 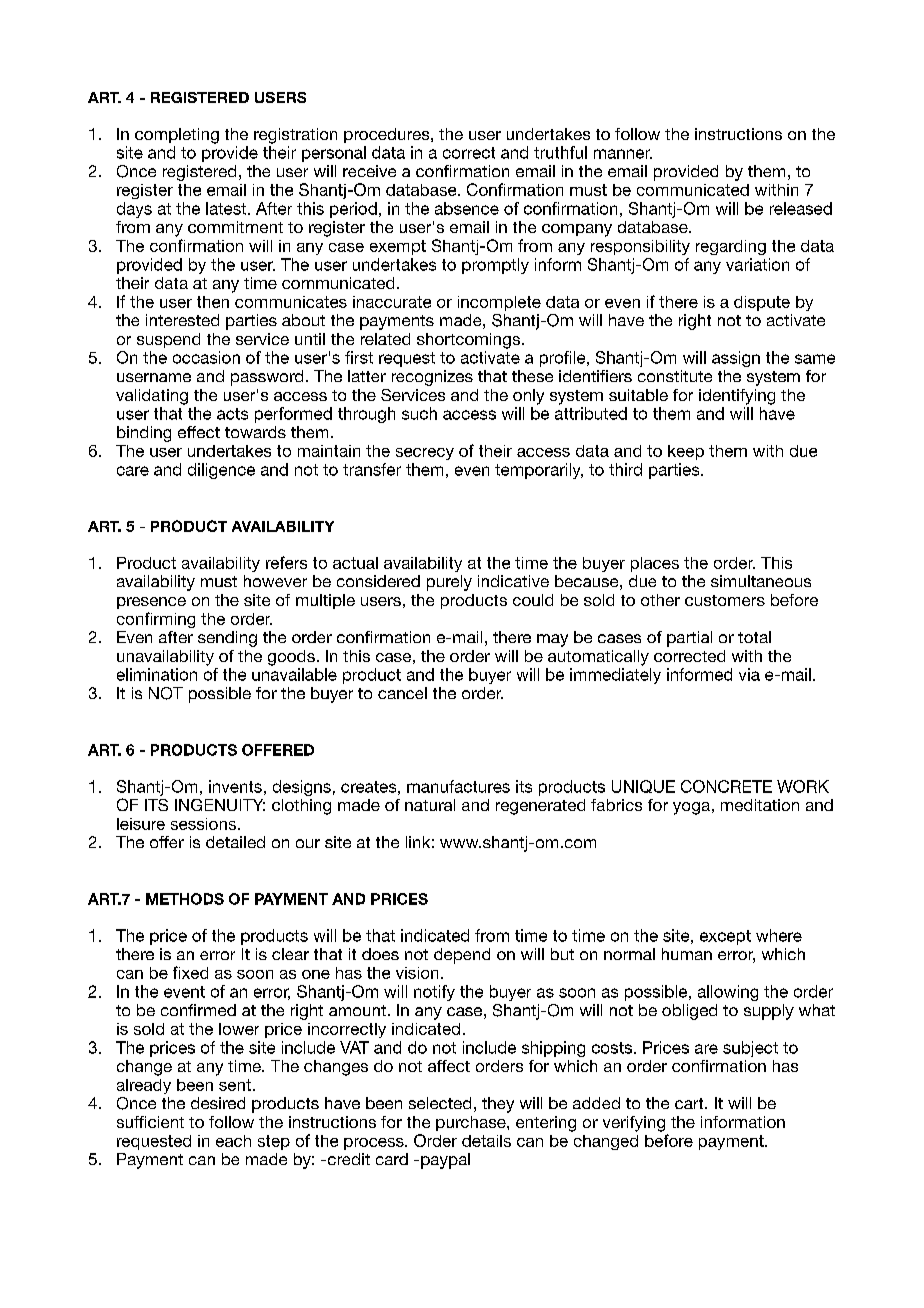 What do you see at coordinates (233, 1141) in the screenshot?
I see `each` at bounding box center [233, 1141].
